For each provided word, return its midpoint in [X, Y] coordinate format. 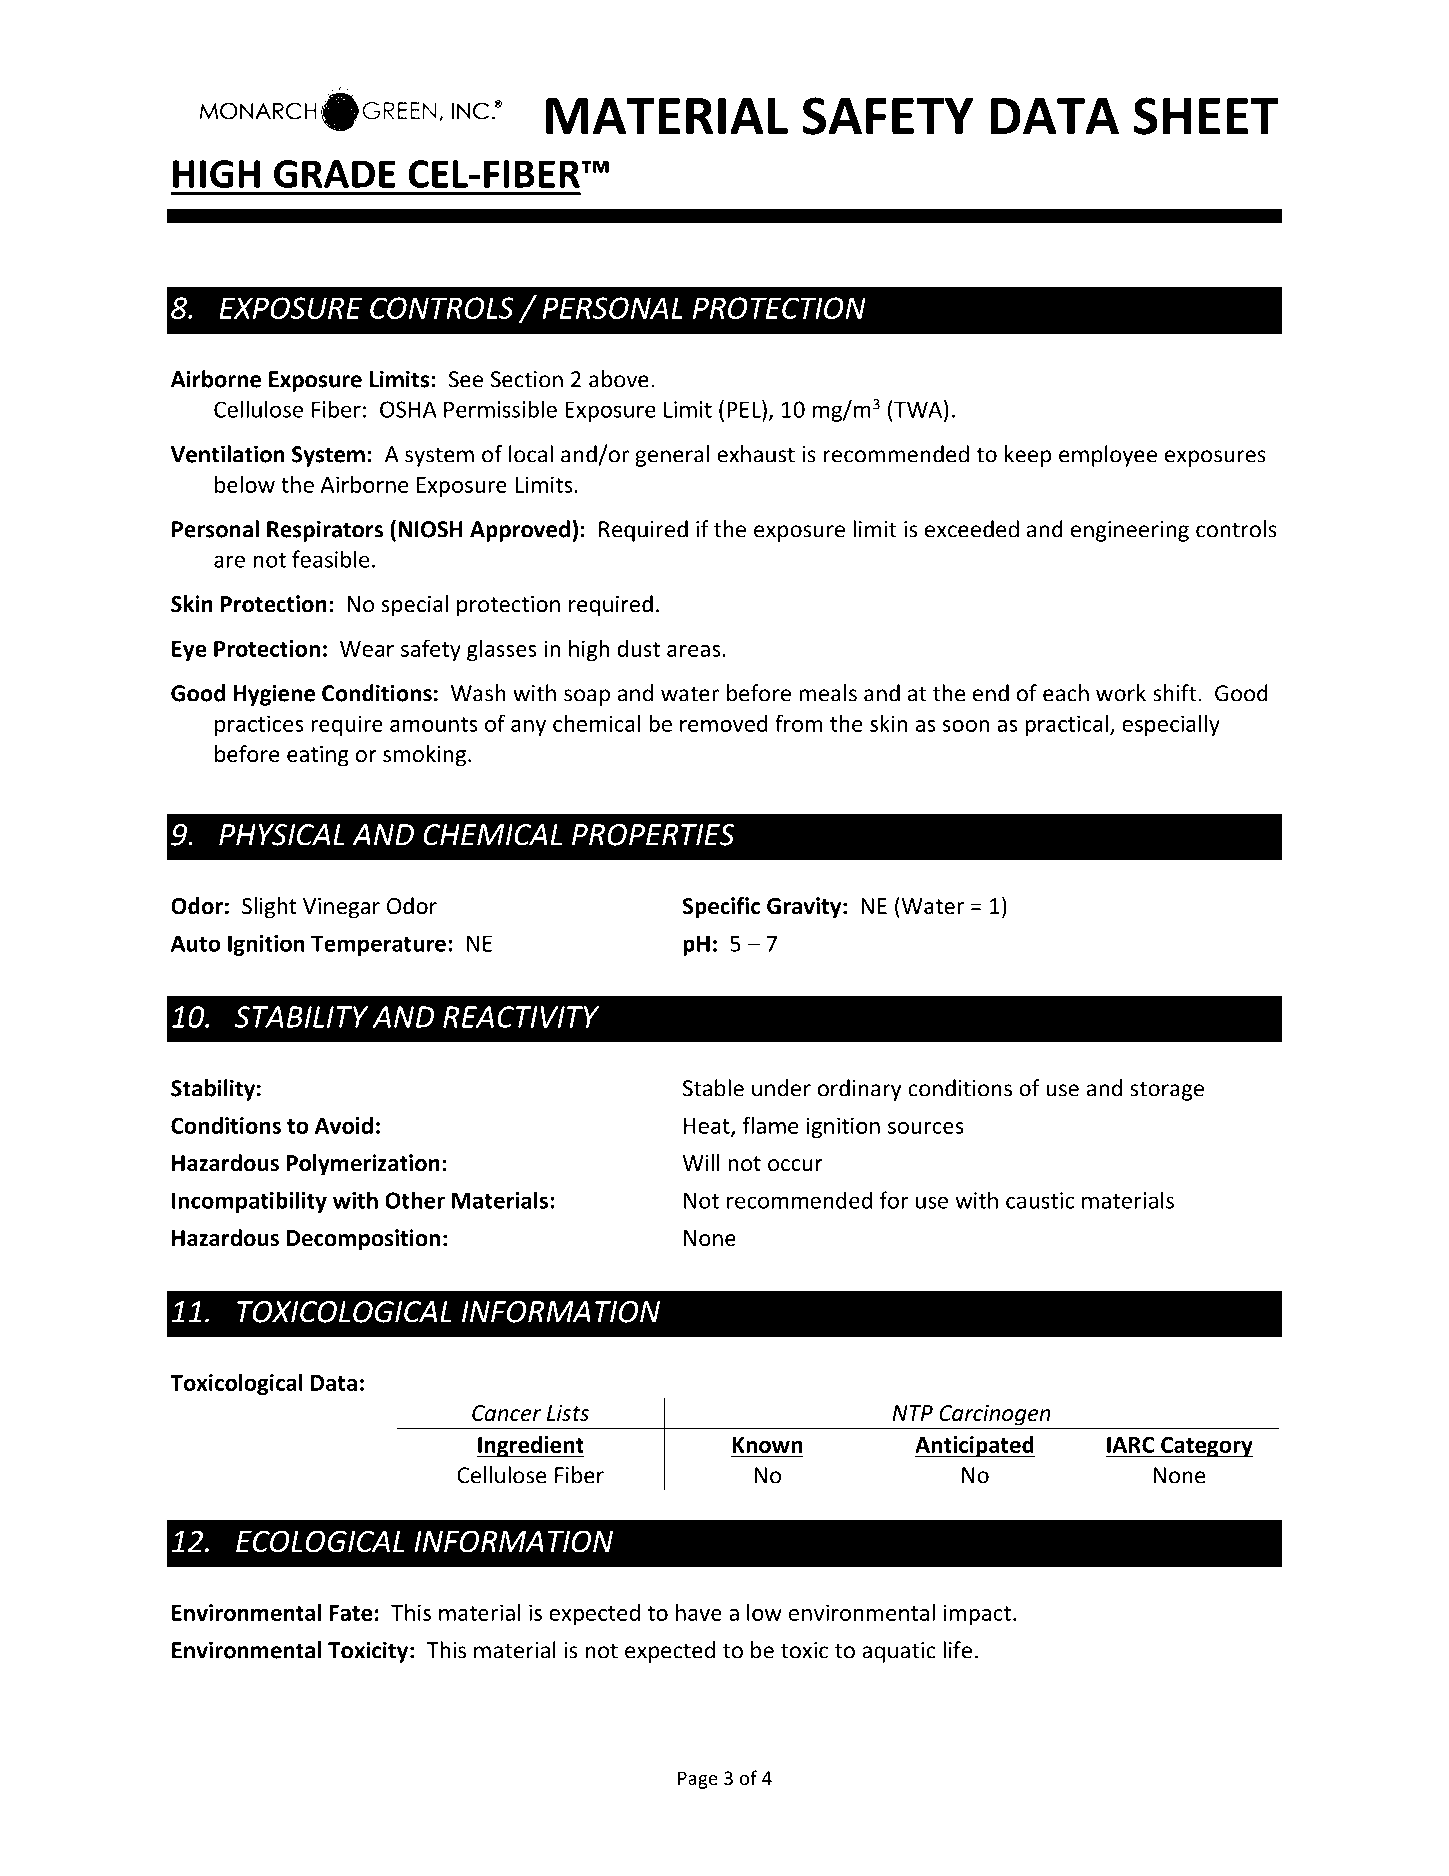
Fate [351, 1613]
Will [701, 1162]
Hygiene [274, 695]
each [1066, 693]
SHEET [1206, 116]
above [619, 379]
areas [694, 651]
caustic [1040, 1200]
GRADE [335, 174]
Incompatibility [249, 1202]
